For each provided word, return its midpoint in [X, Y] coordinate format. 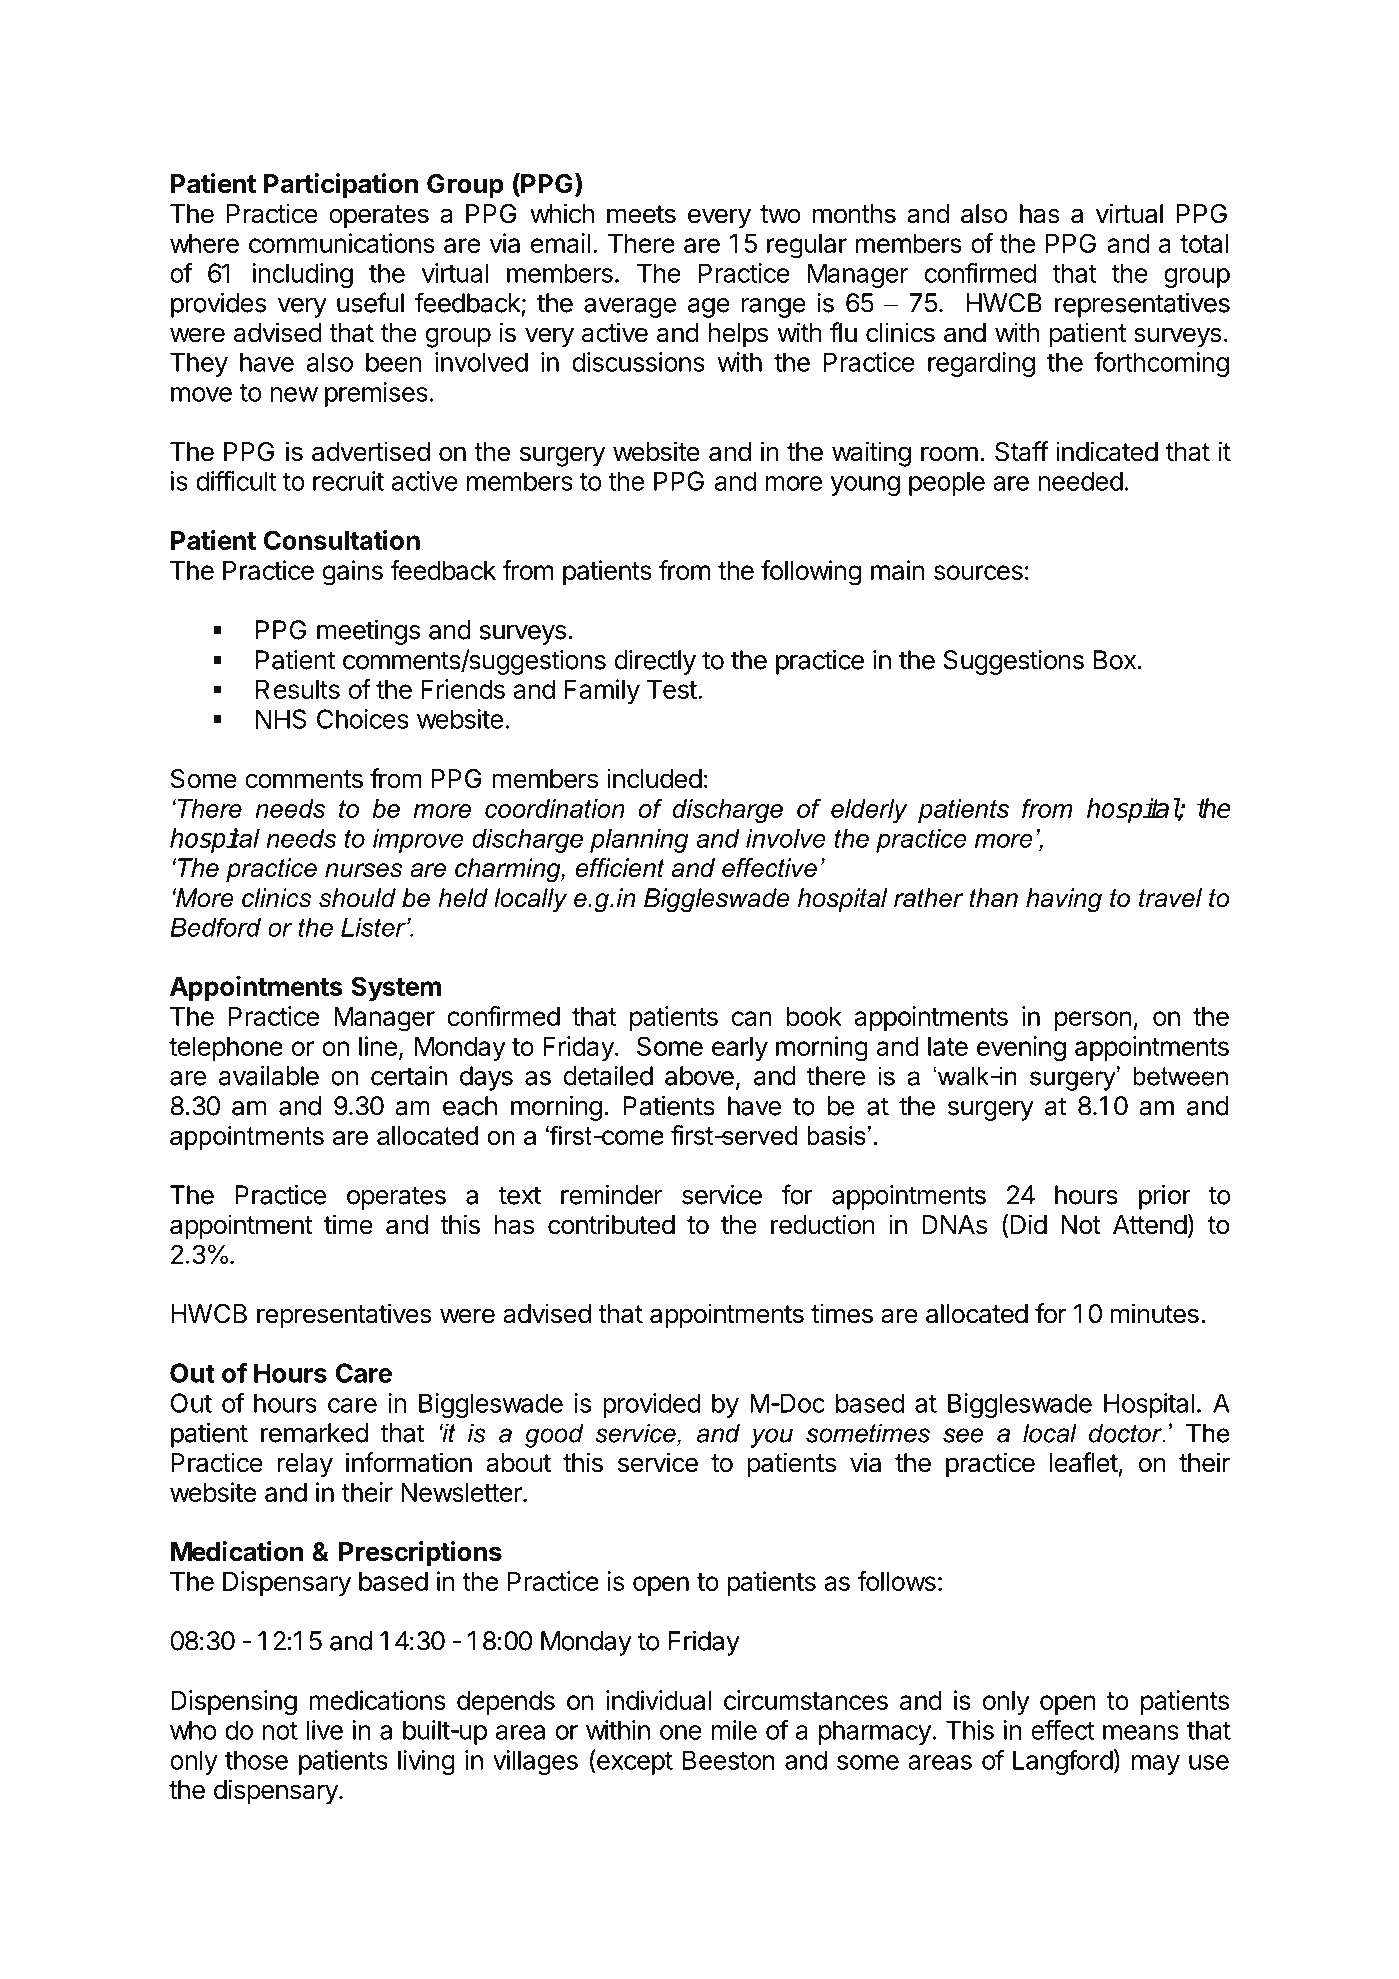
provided [652, 1405]
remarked [314, 1433]
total [1204, 243]
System [396, 988]
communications [342, 243]
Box [1115, 660]
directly [655, 662]
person [1093, 1021]
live [324, 1730]
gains [353, 573]
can [752, 1018]
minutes [1154, 1313]
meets [641, 214]
